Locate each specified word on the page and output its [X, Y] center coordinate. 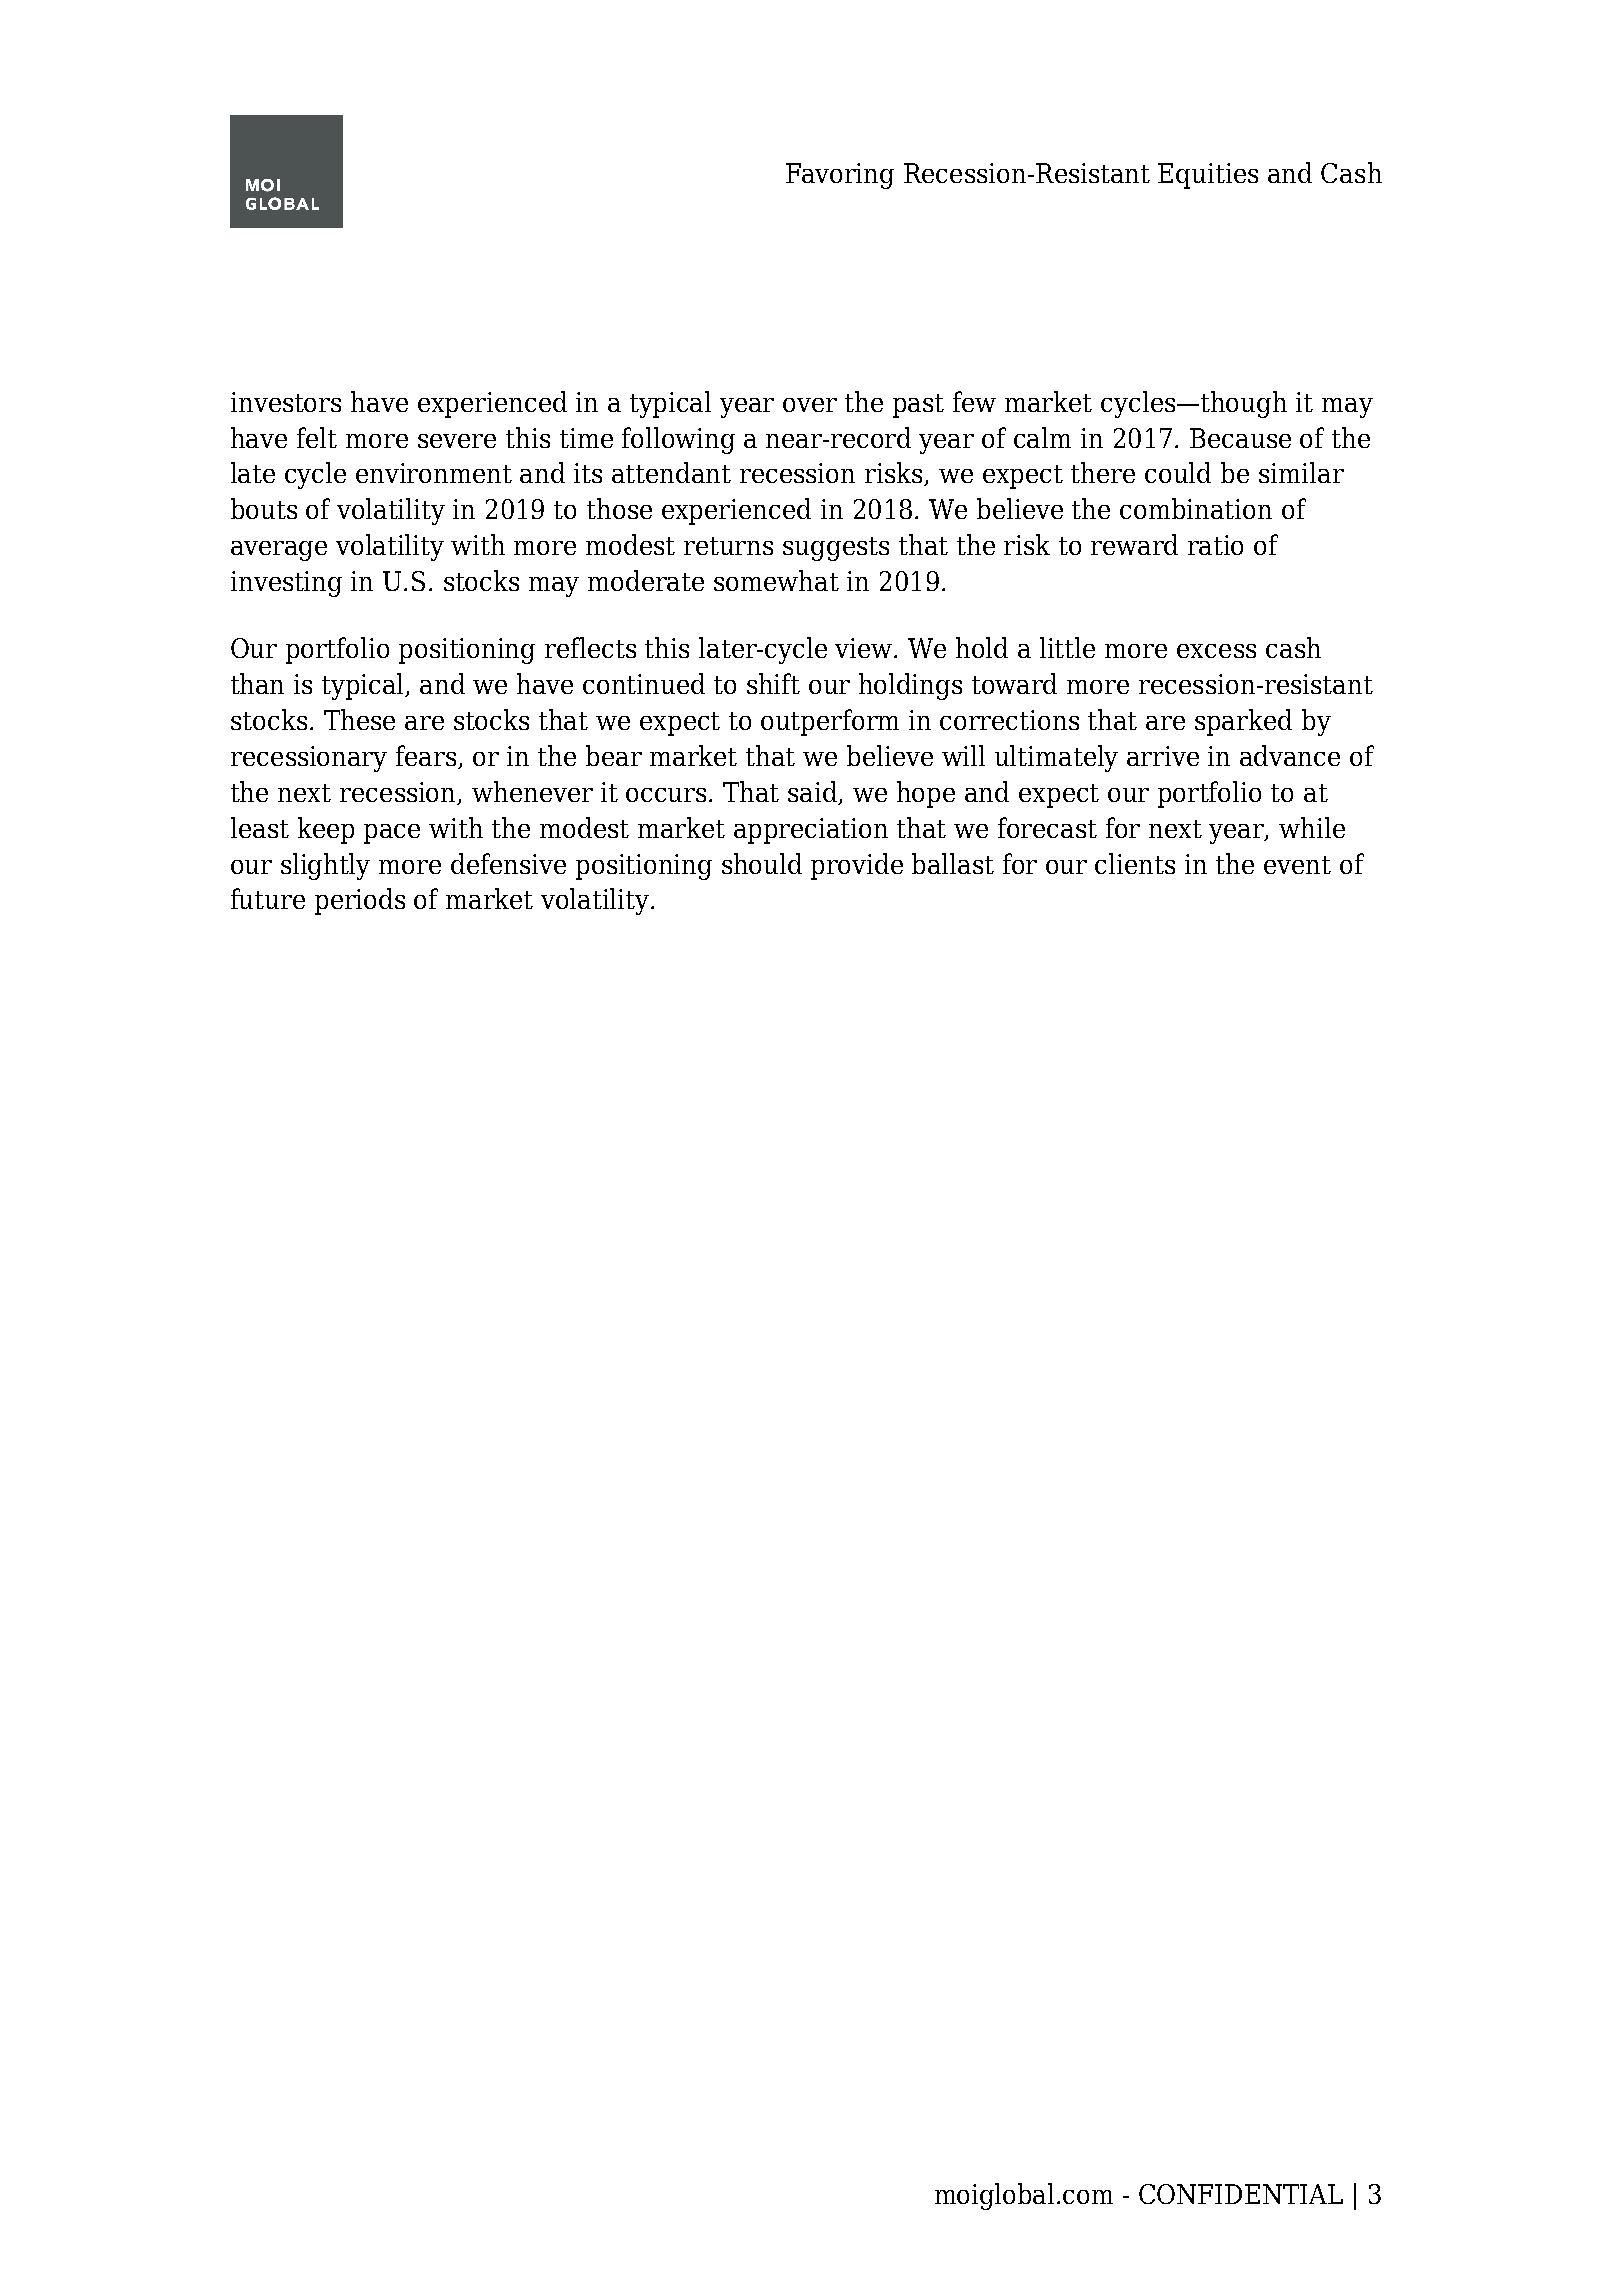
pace [392, 834]
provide [857, 866]
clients [1135, 863]
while [1312, 827]
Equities [1208, 176]
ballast [953, 863]
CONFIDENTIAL [1241, 2194]
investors [286, 402]
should [762, 863]
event [1297, 865]
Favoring [840, 176]
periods [360, 901]
